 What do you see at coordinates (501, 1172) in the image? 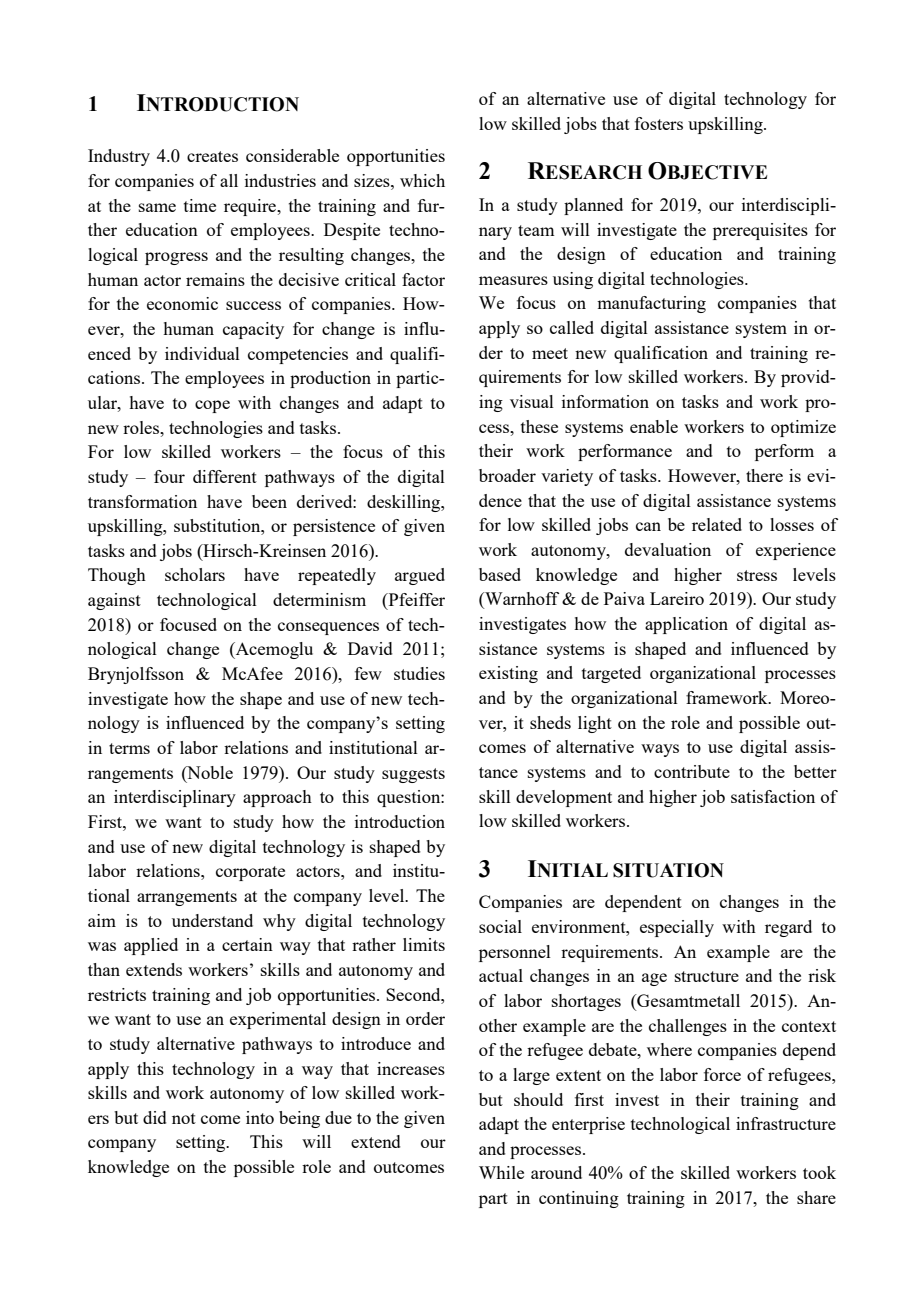
I see `While` at bounding box center [501, 1172].
